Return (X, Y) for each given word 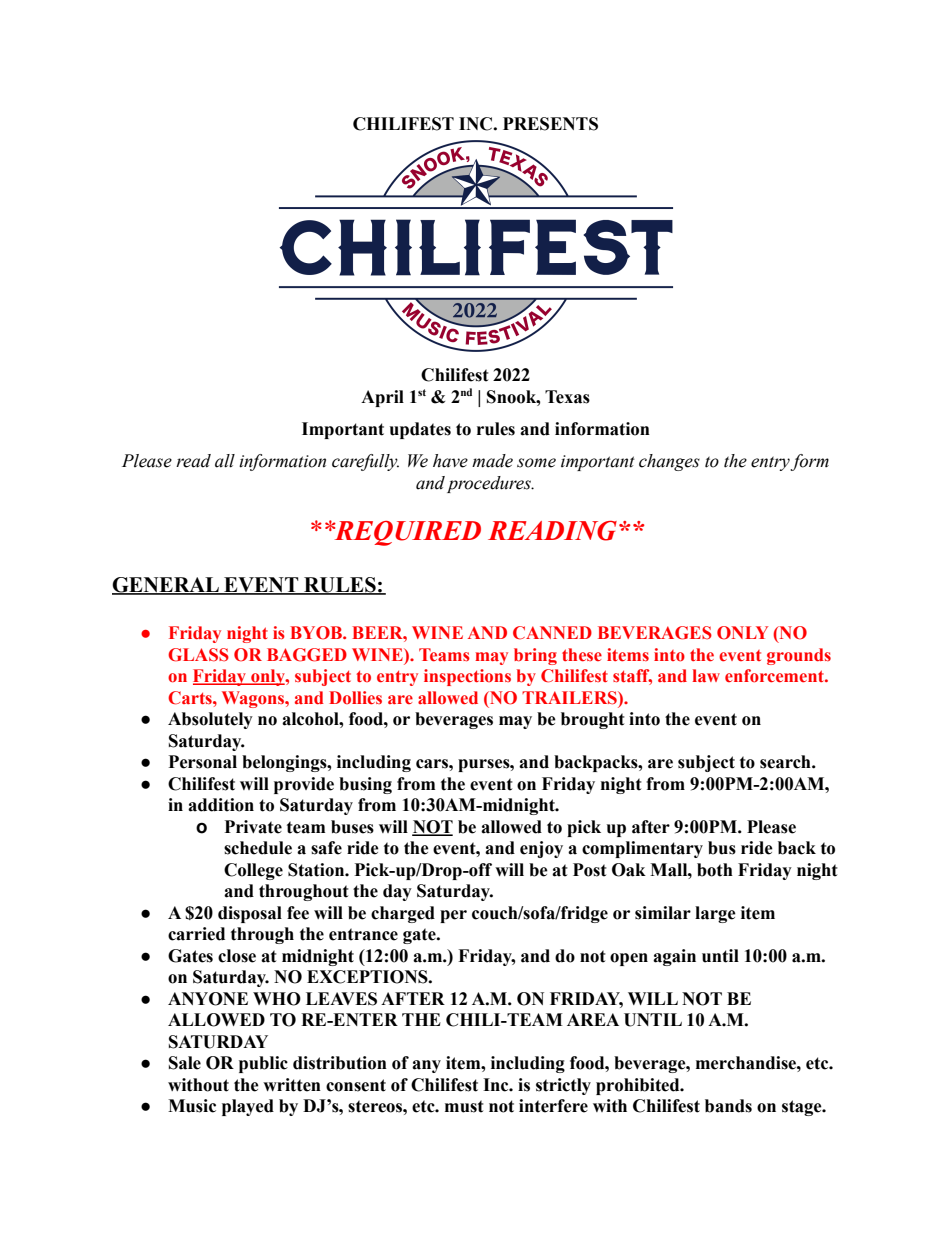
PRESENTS (550, 124)
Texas (567, 397)
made (492, 461)
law (706, 675)
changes (669, 462)
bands (728, 1106)
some (536, 463)
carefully (365, 462)
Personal (203, 762)
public (263, 1064)
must (464, 1106)
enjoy (541, 849)
